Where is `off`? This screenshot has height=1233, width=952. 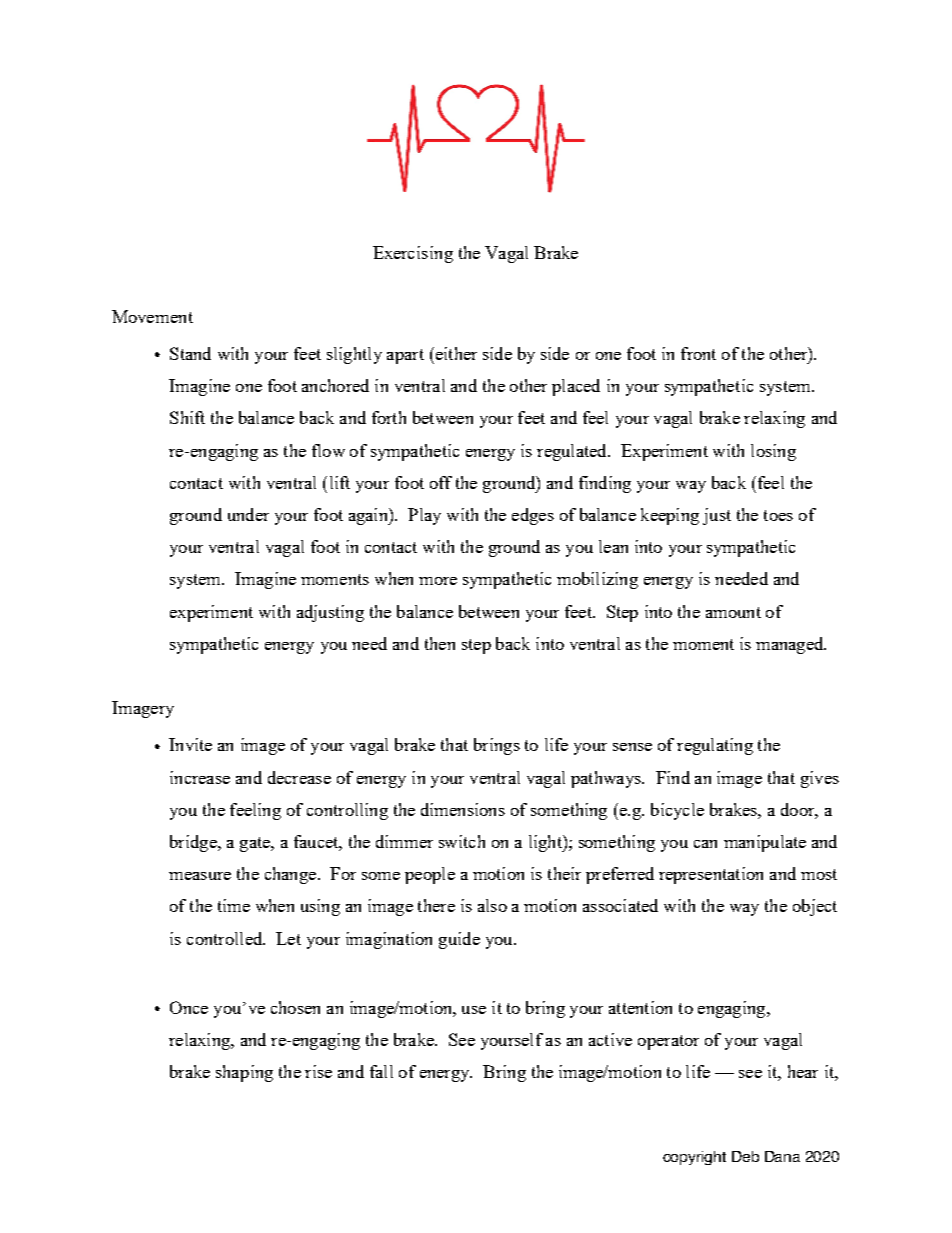
off is located at coordinates (441, 482).
